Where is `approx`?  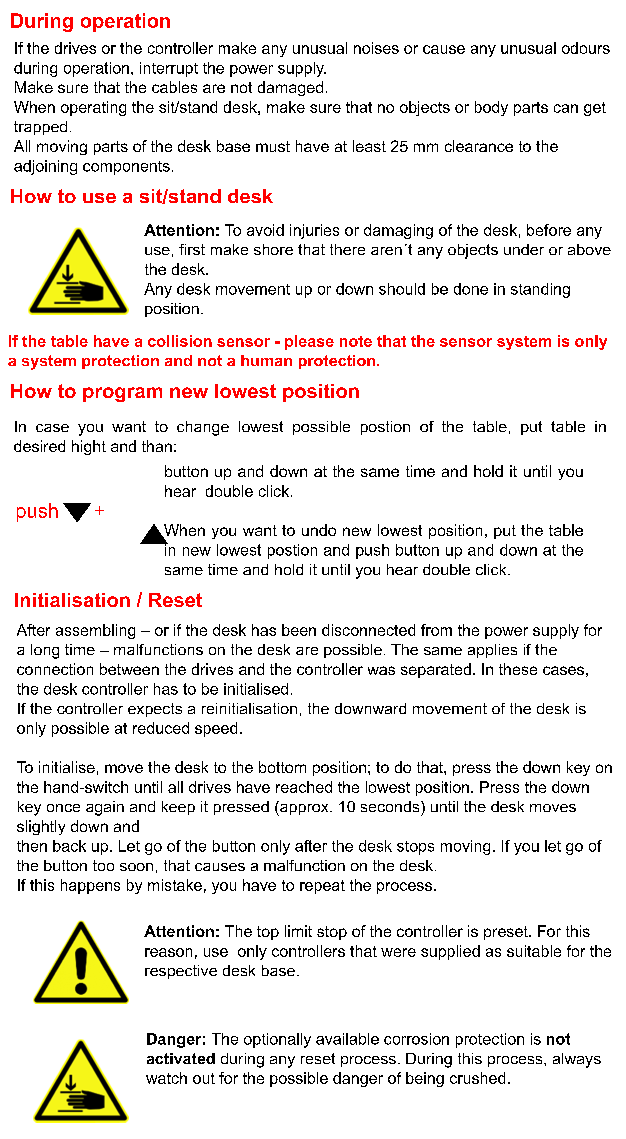 approx is located at coordinates (304, 808).
